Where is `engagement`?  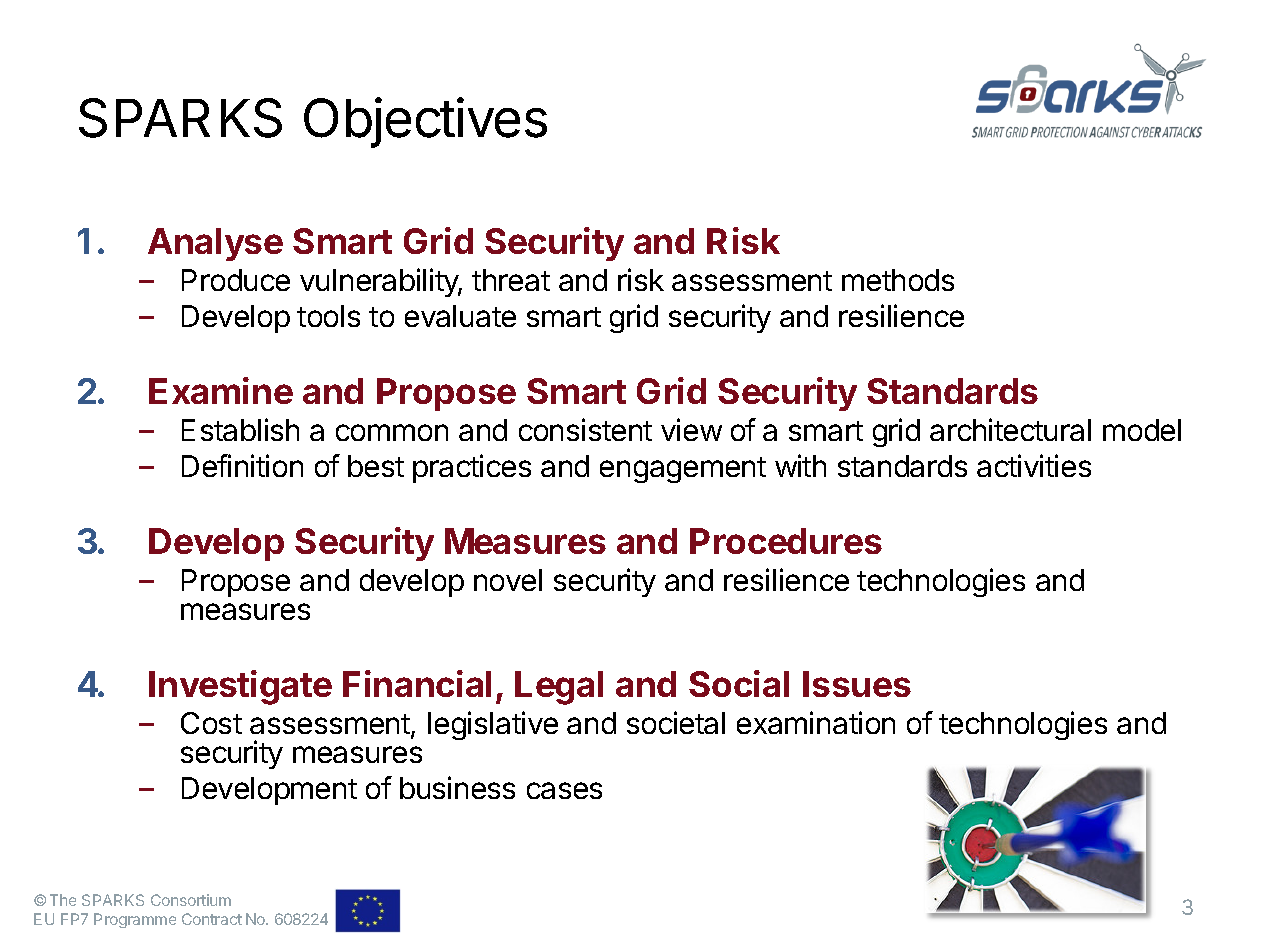 engagement is located at coordinates (683, 470).
